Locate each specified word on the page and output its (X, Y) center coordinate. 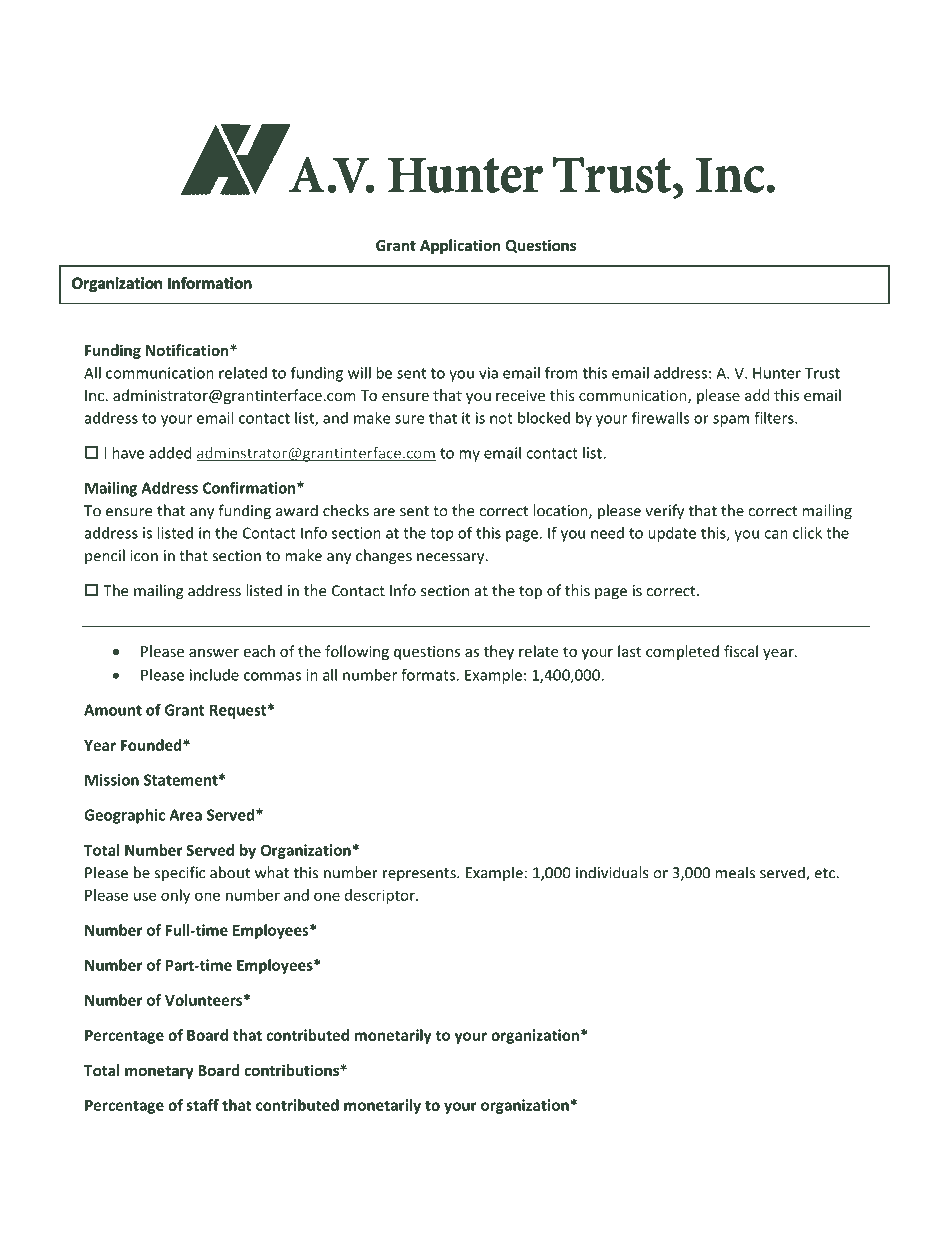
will (359, 373)
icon (144, 556)
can (776, 534)
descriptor (381, 896)
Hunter (777, 373)
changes (384, 557)
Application (460, 246)
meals (735, 872)
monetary (159, 1072)
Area (185, 815)
